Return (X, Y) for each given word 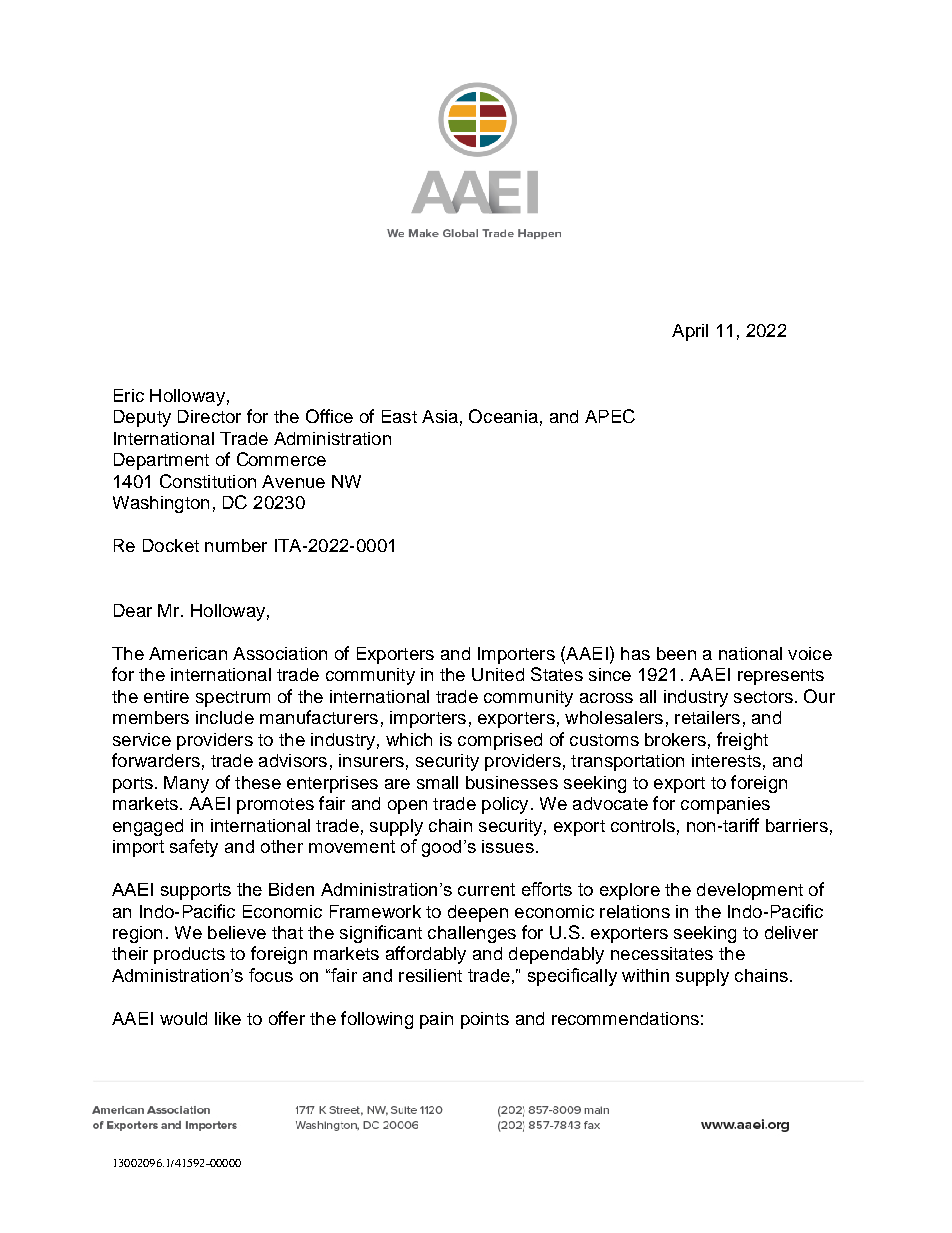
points (485, 1020)
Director (209, 416)
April (690, 332)
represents (781, 677)
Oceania (503, 416)
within (645, 975)
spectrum (233, 699)
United (498, 674)
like (228, 1018)
